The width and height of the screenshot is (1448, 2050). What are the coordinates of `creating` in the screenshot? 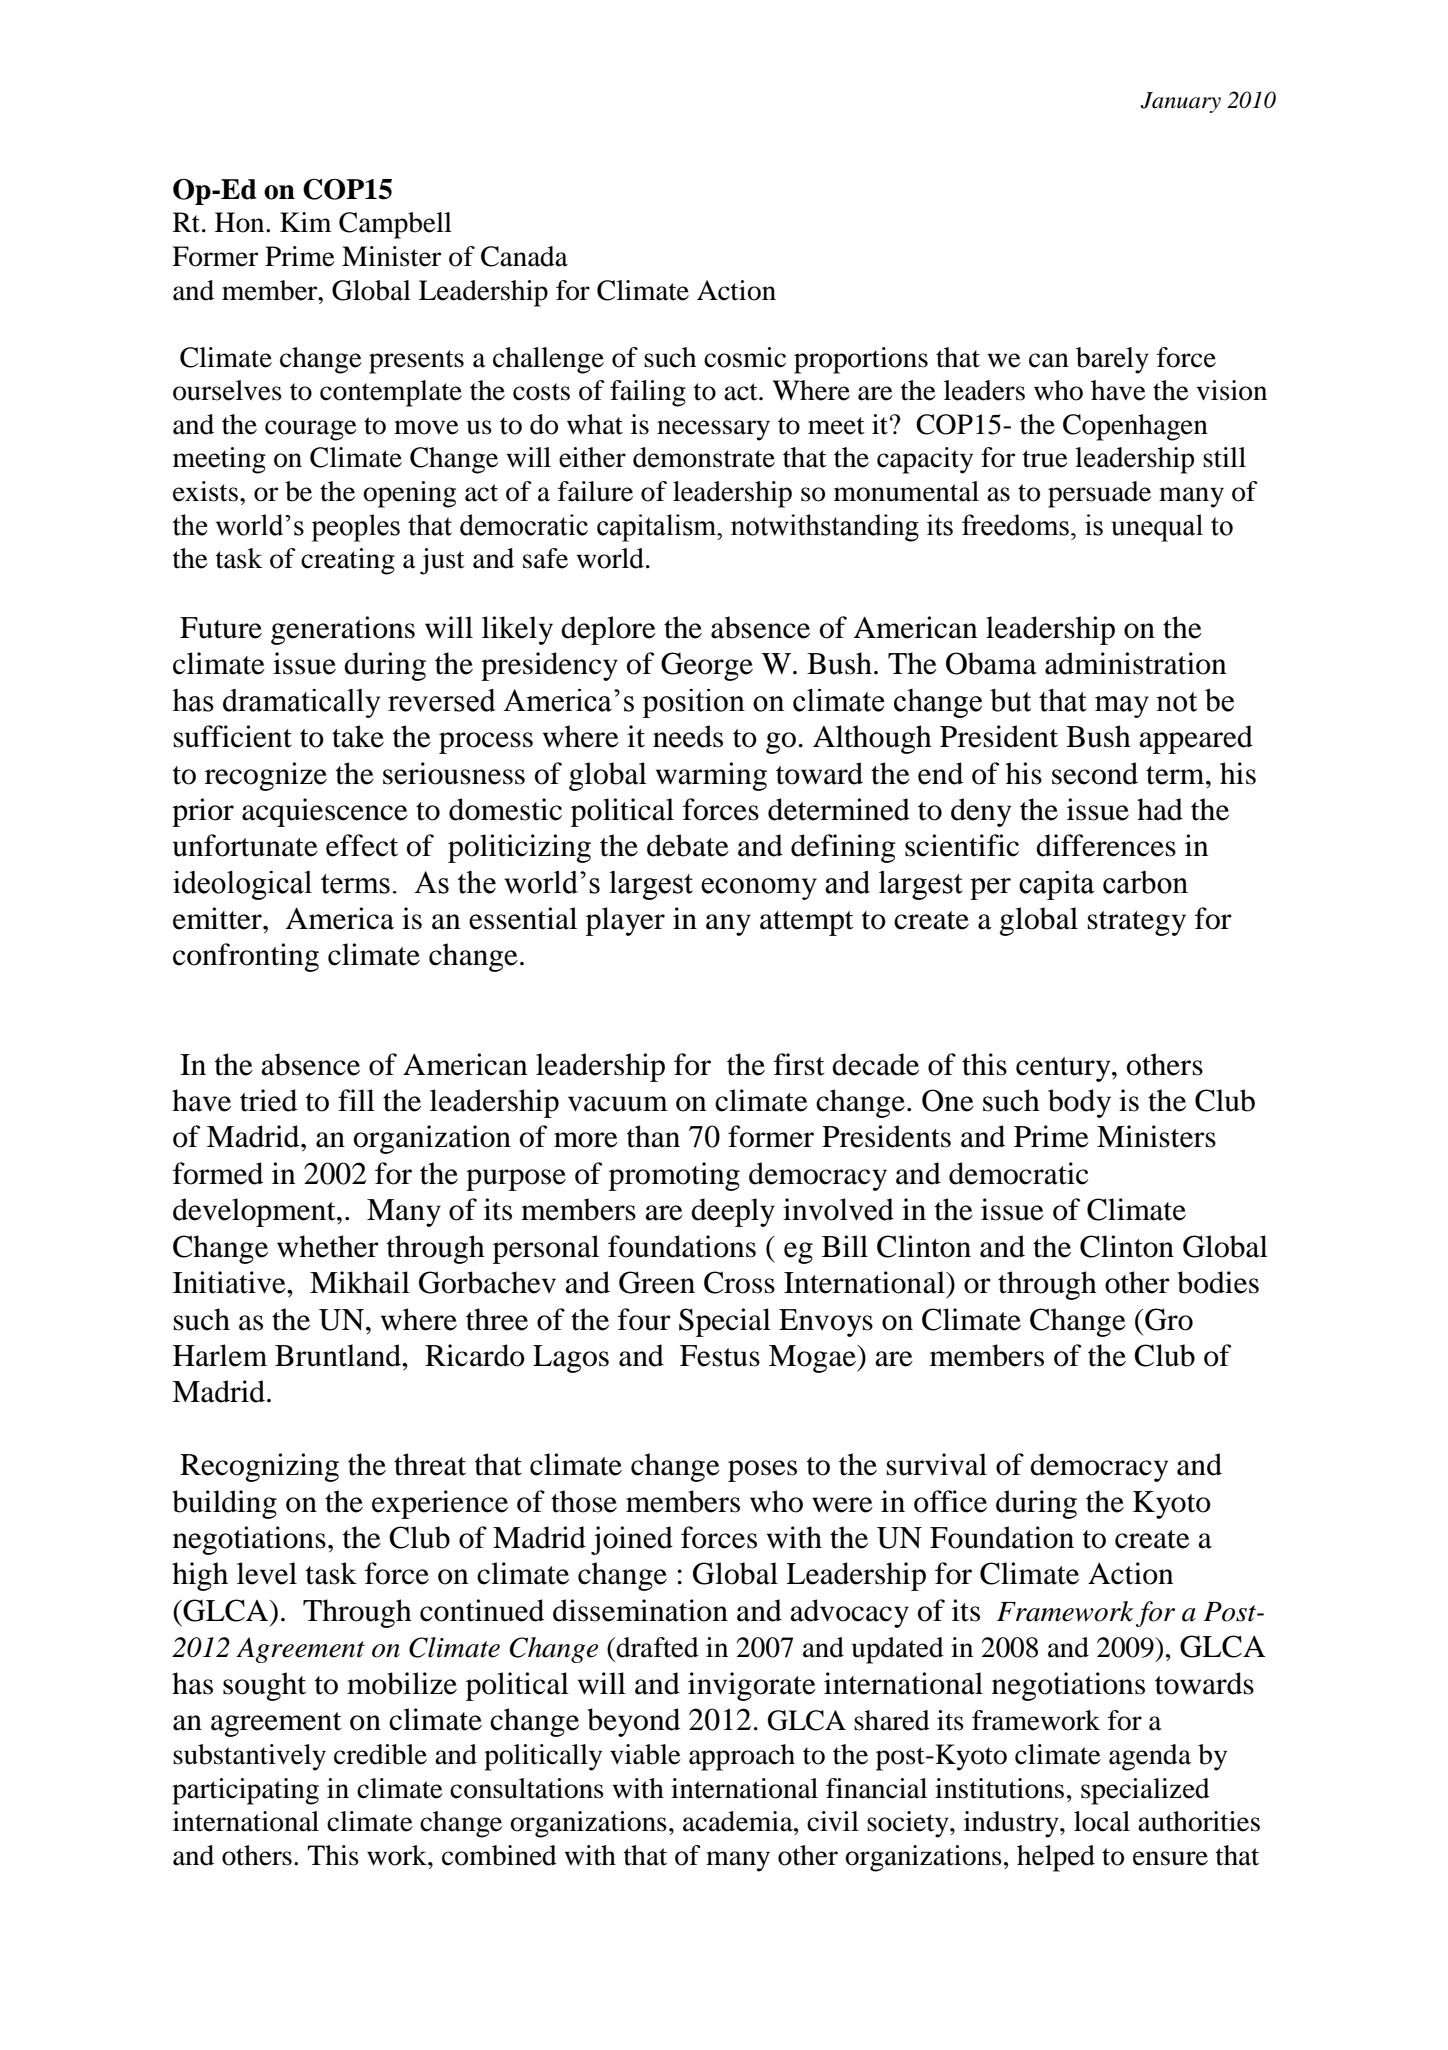 It's located at (348, 561).
